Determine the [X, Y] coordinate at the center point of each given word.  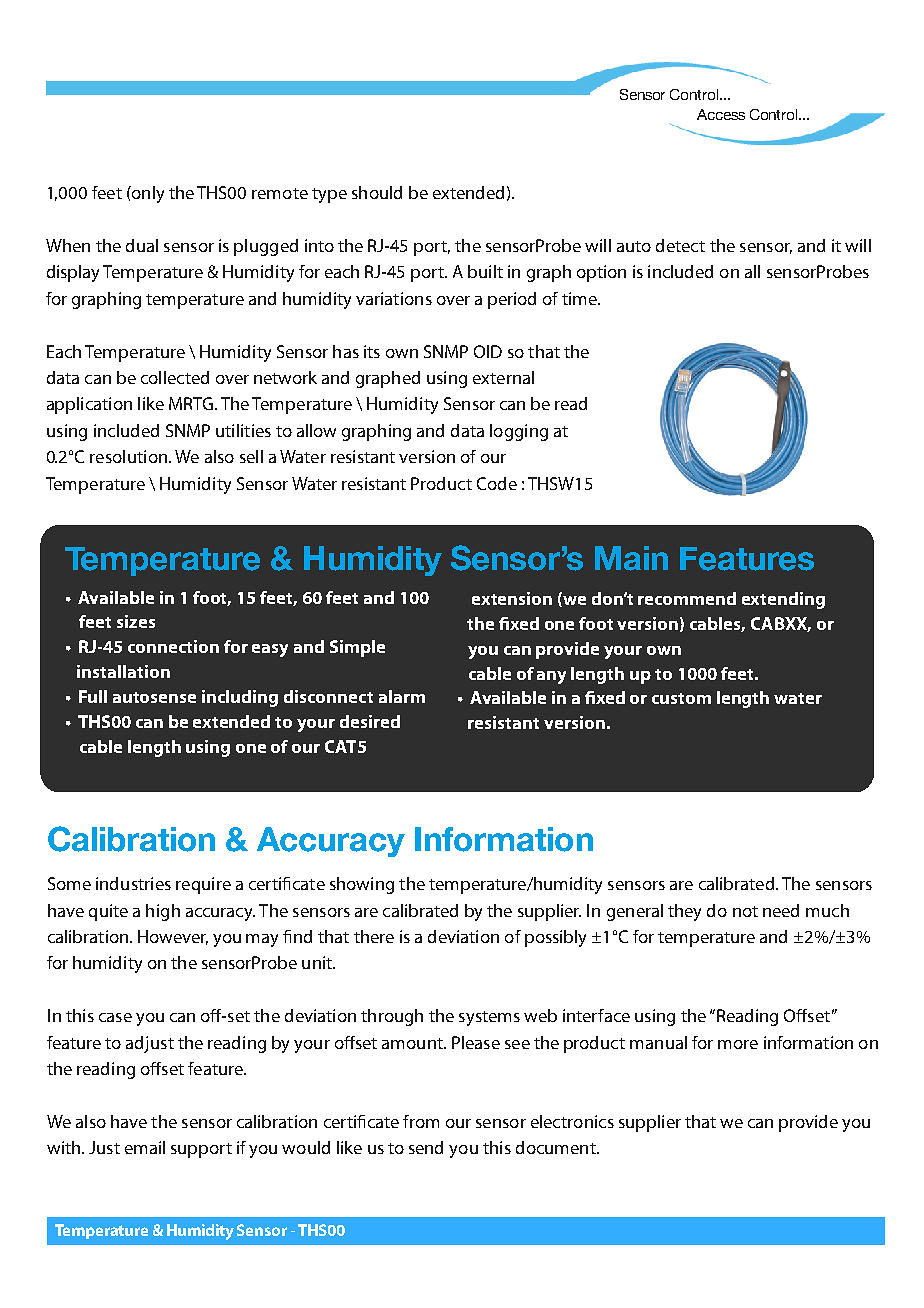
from [421, 1121]
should [377, 192]
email [145, 1147]
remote [280, 193]
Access [721, 114]
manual [658, 1042]
